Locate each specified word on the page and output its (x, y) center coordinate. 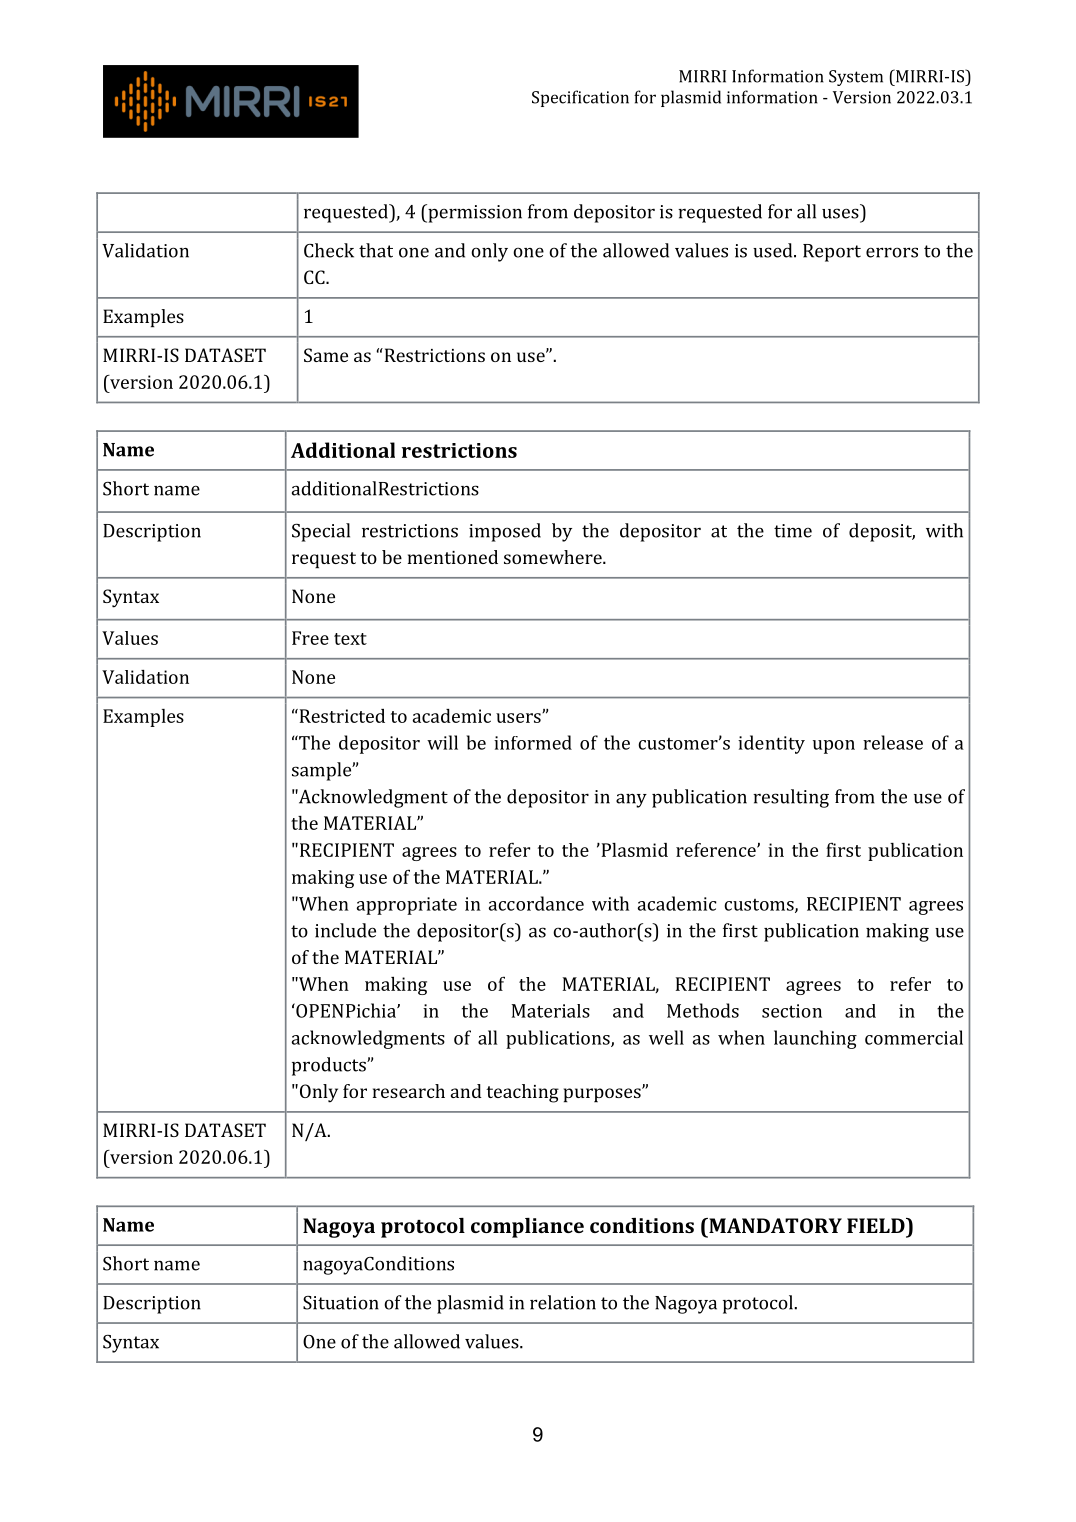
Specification (580, 98)
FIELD (877, 1225)
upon (834, 747)
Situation (341, 1303)
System (856, 78)
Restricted (341, 716)
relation (563, 1302)
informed (533, 742)
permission (474, 213)
